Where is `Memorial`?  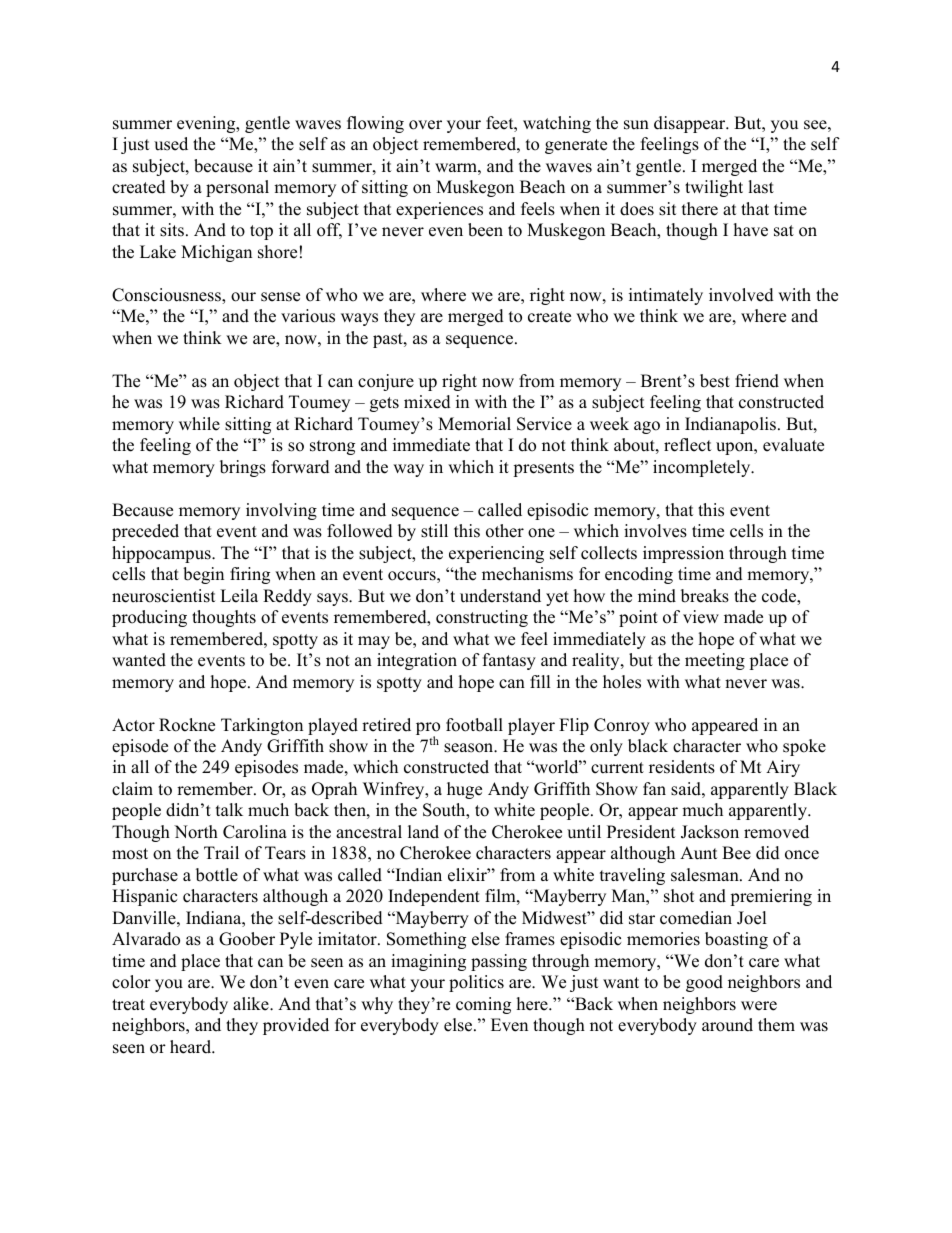 Memorial is located at coordinates (474, 424).
